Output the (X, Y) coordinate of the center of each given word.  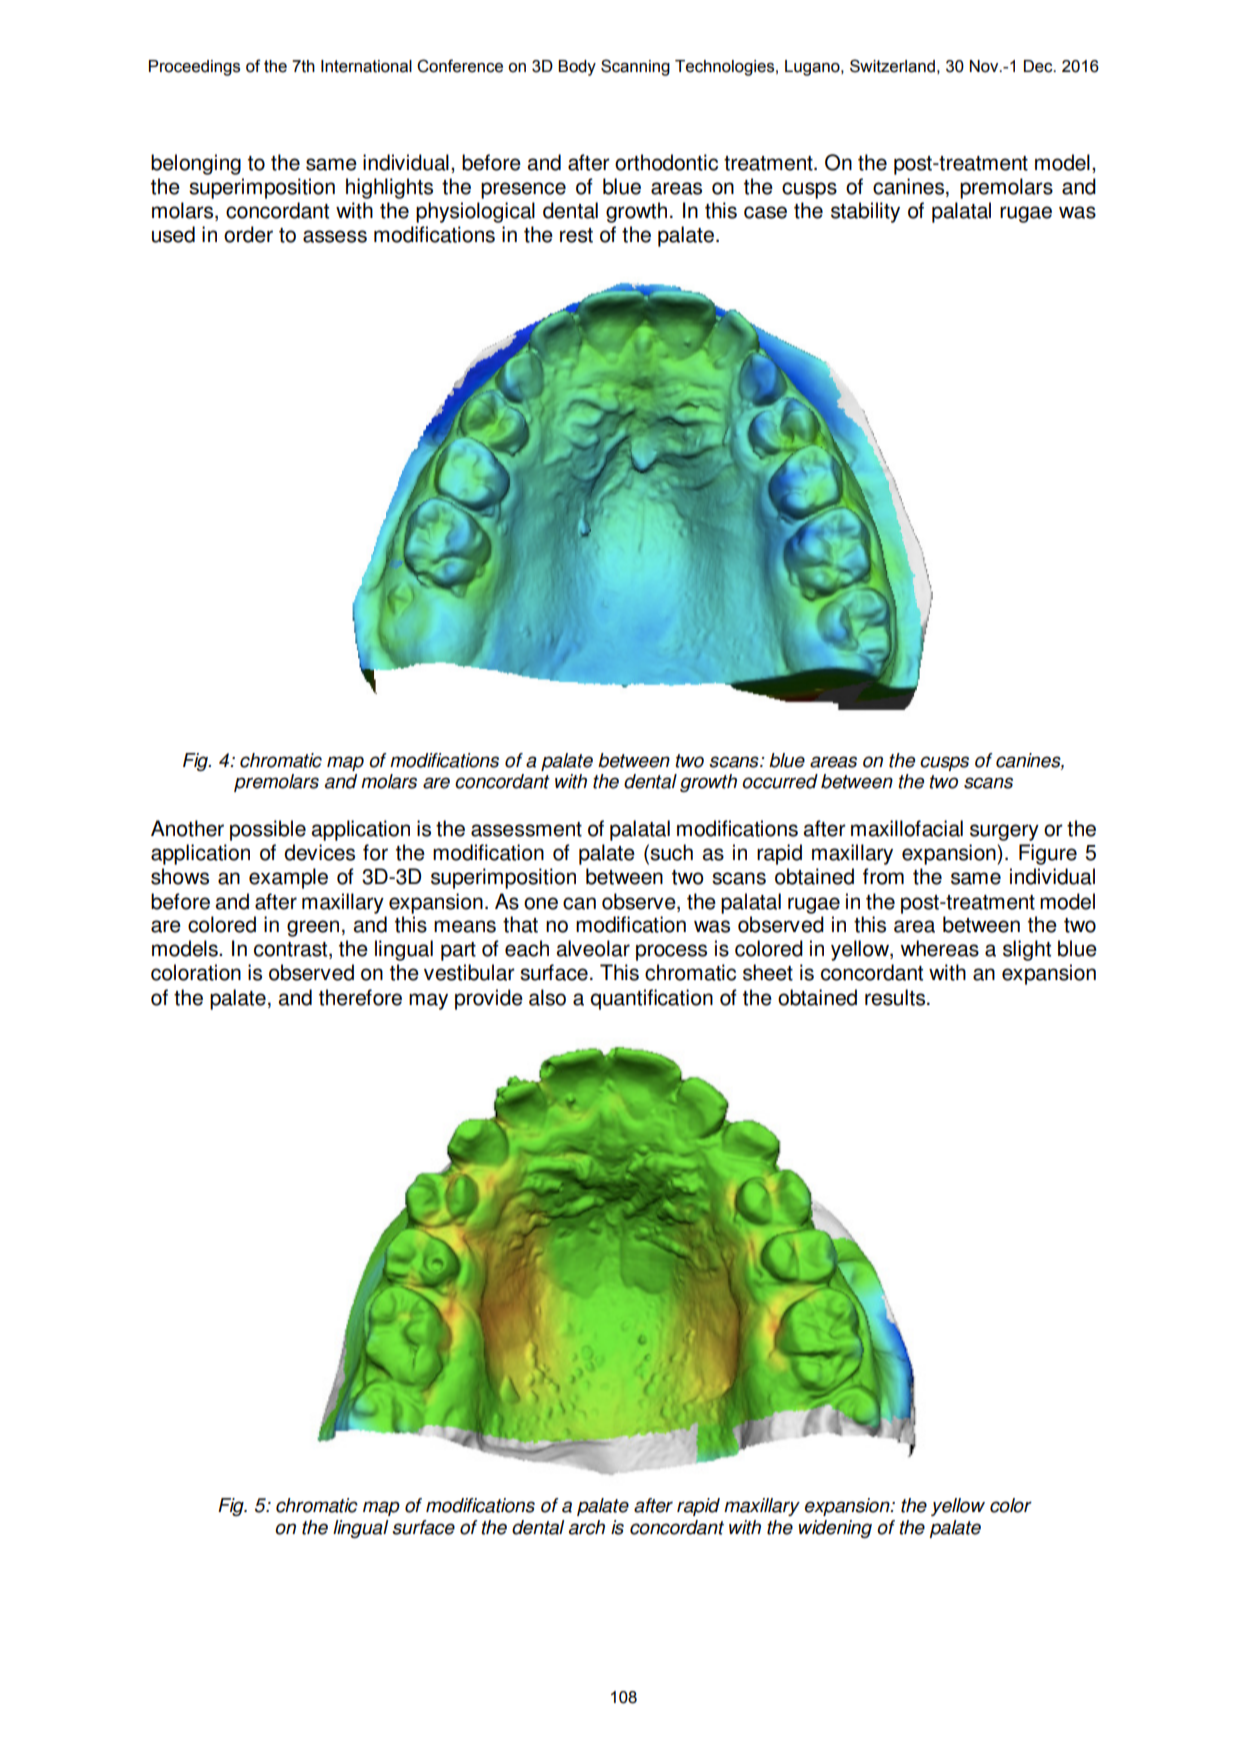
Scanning (635, 67)
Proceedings (194, 68)
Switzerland (892, 66)
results (896, 997)
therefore (360, 997)
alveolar (593, 948)
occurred (780, 781)
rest (576, 235)
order (248, 234)
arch (587, 1527)
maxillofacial (907, 828)
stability (865, 212)
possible (268, 830)
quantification (651, 999)
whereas (940, 948)
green (313, 928)
